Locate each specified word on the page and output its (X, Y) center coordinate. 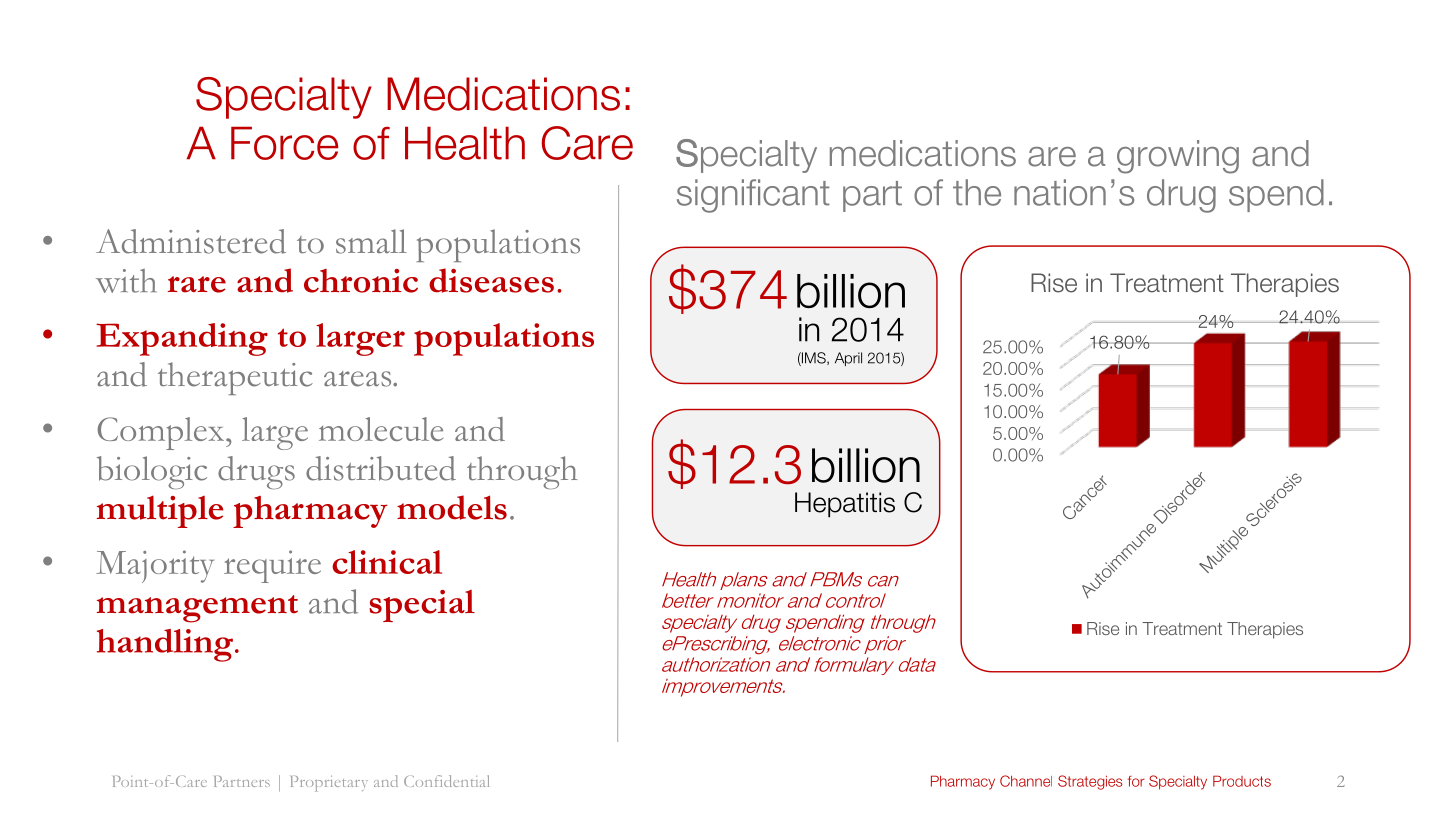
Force (284, 143)
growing (1178, 157)
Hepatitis (845, 505)
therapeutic (235, 378)
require (272, 566)
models (452, 507)
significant (753, 196)
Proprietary (329, 784)
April (848, 359)
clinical (387, 562)
